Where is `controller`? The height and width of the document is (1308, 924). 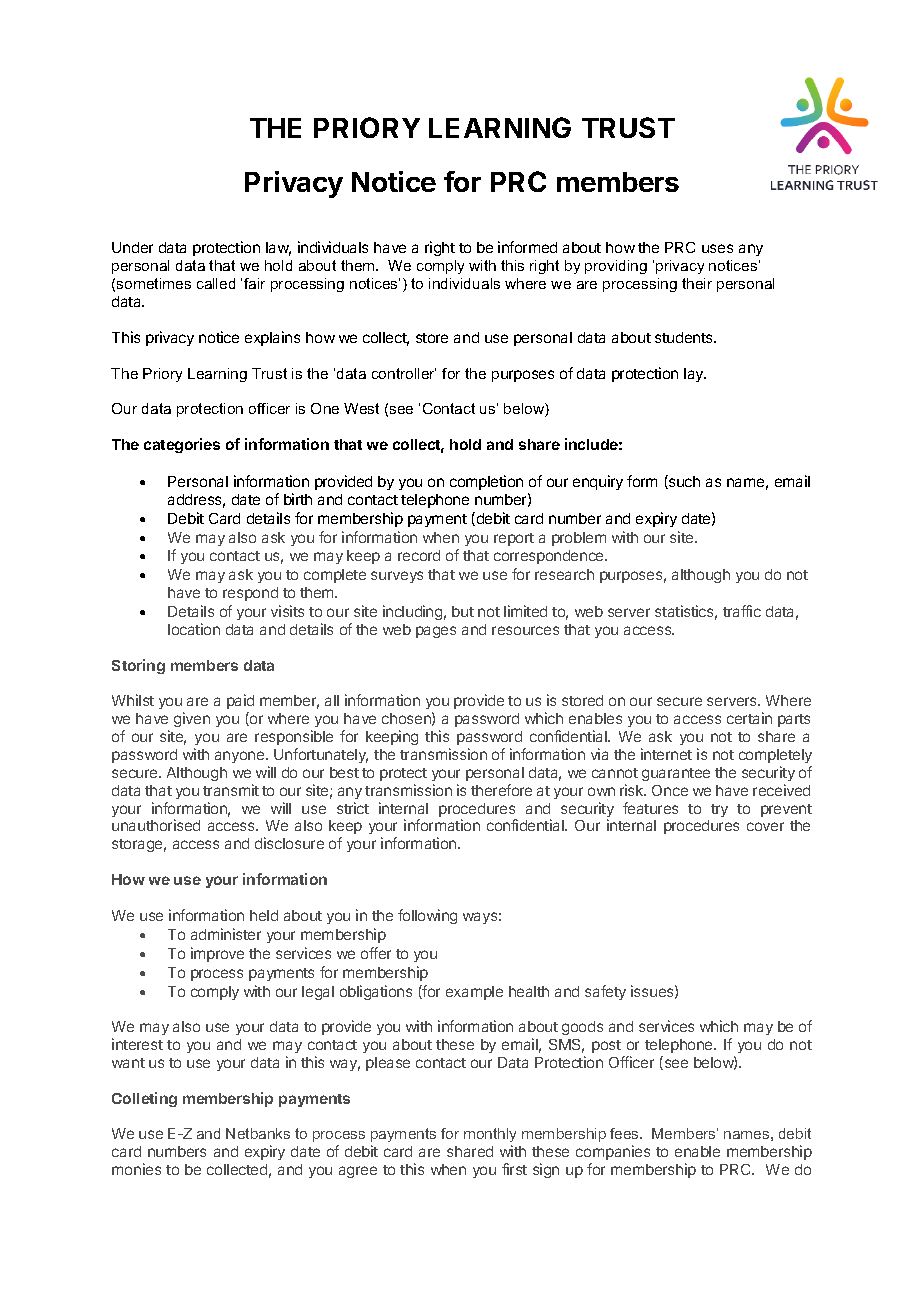
controller is located at coordinates (404, 373).
